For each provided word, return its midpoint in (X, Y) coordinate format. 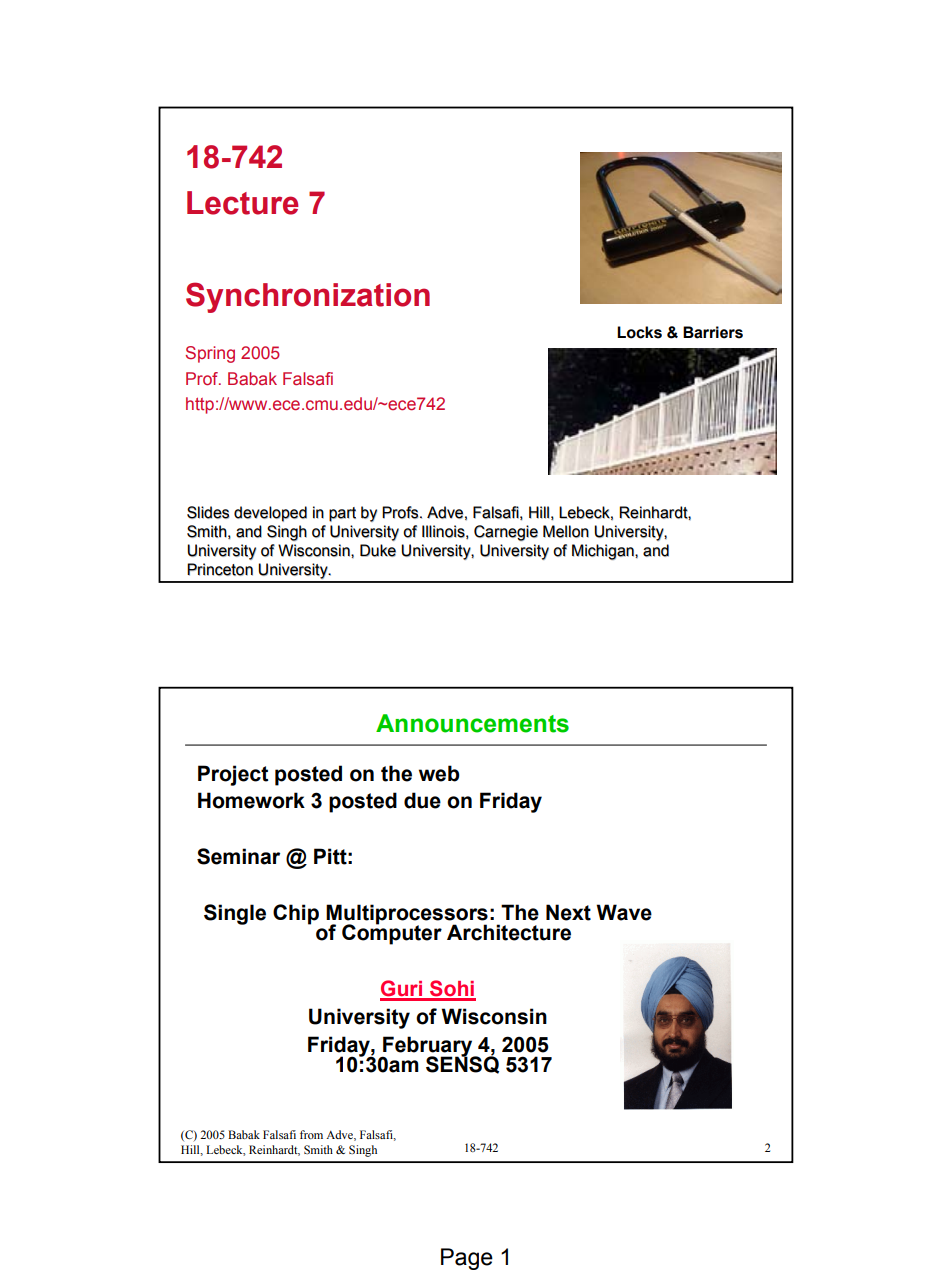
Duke (378, 550)
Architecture (509, 932)
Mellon (566, 531)
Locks (639, 332)
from (311, 1134)
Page (467, 1259)
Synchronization (308, 297)
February (428, 1047)
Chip (296, 914)
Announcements (472, 723)
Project (233, 775)
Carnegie (506, 533)
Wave (624, 912)
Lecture (243, 203)
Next (568, 912)
